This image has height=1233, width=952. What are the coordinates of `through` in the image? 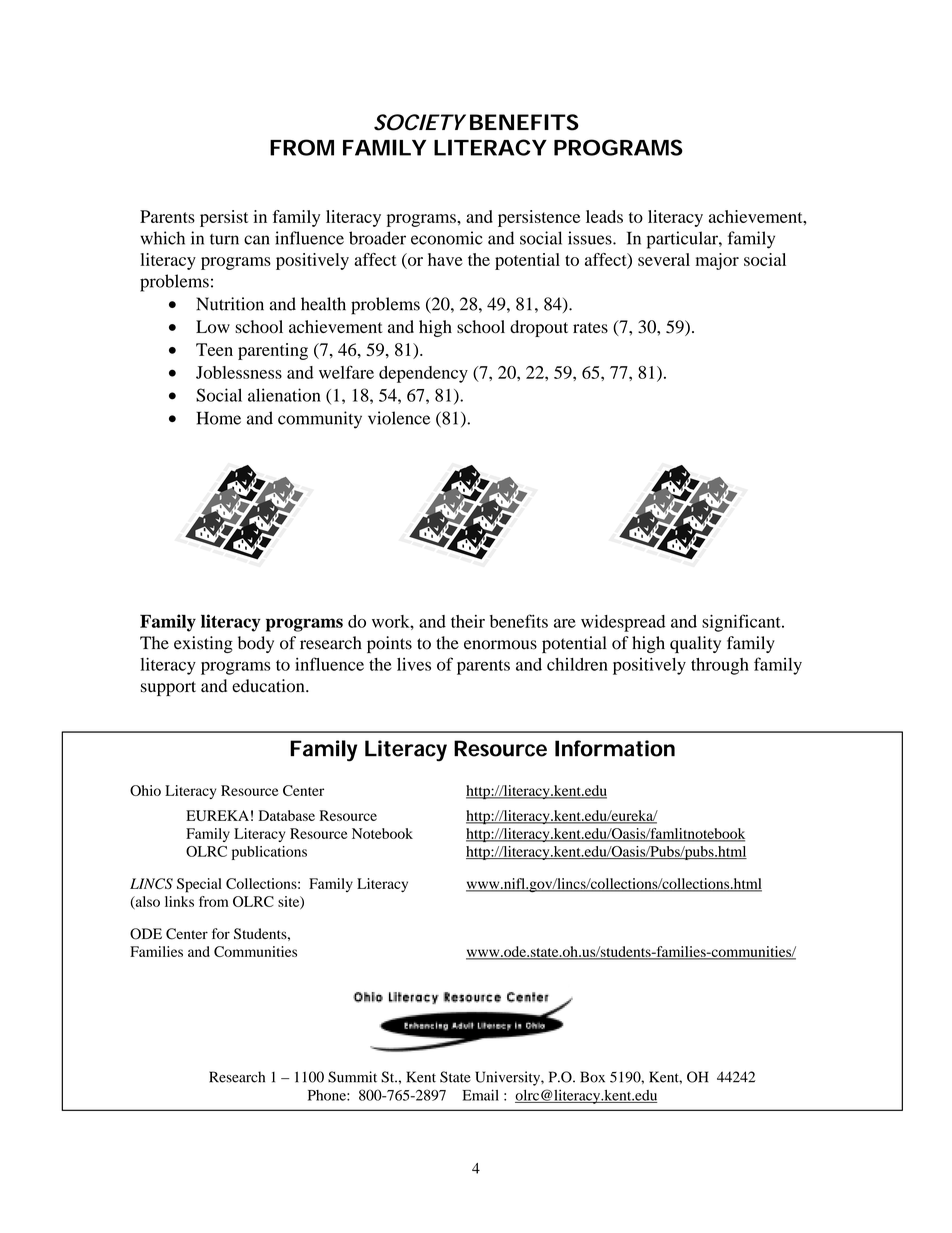 It's located at (720, 666).
